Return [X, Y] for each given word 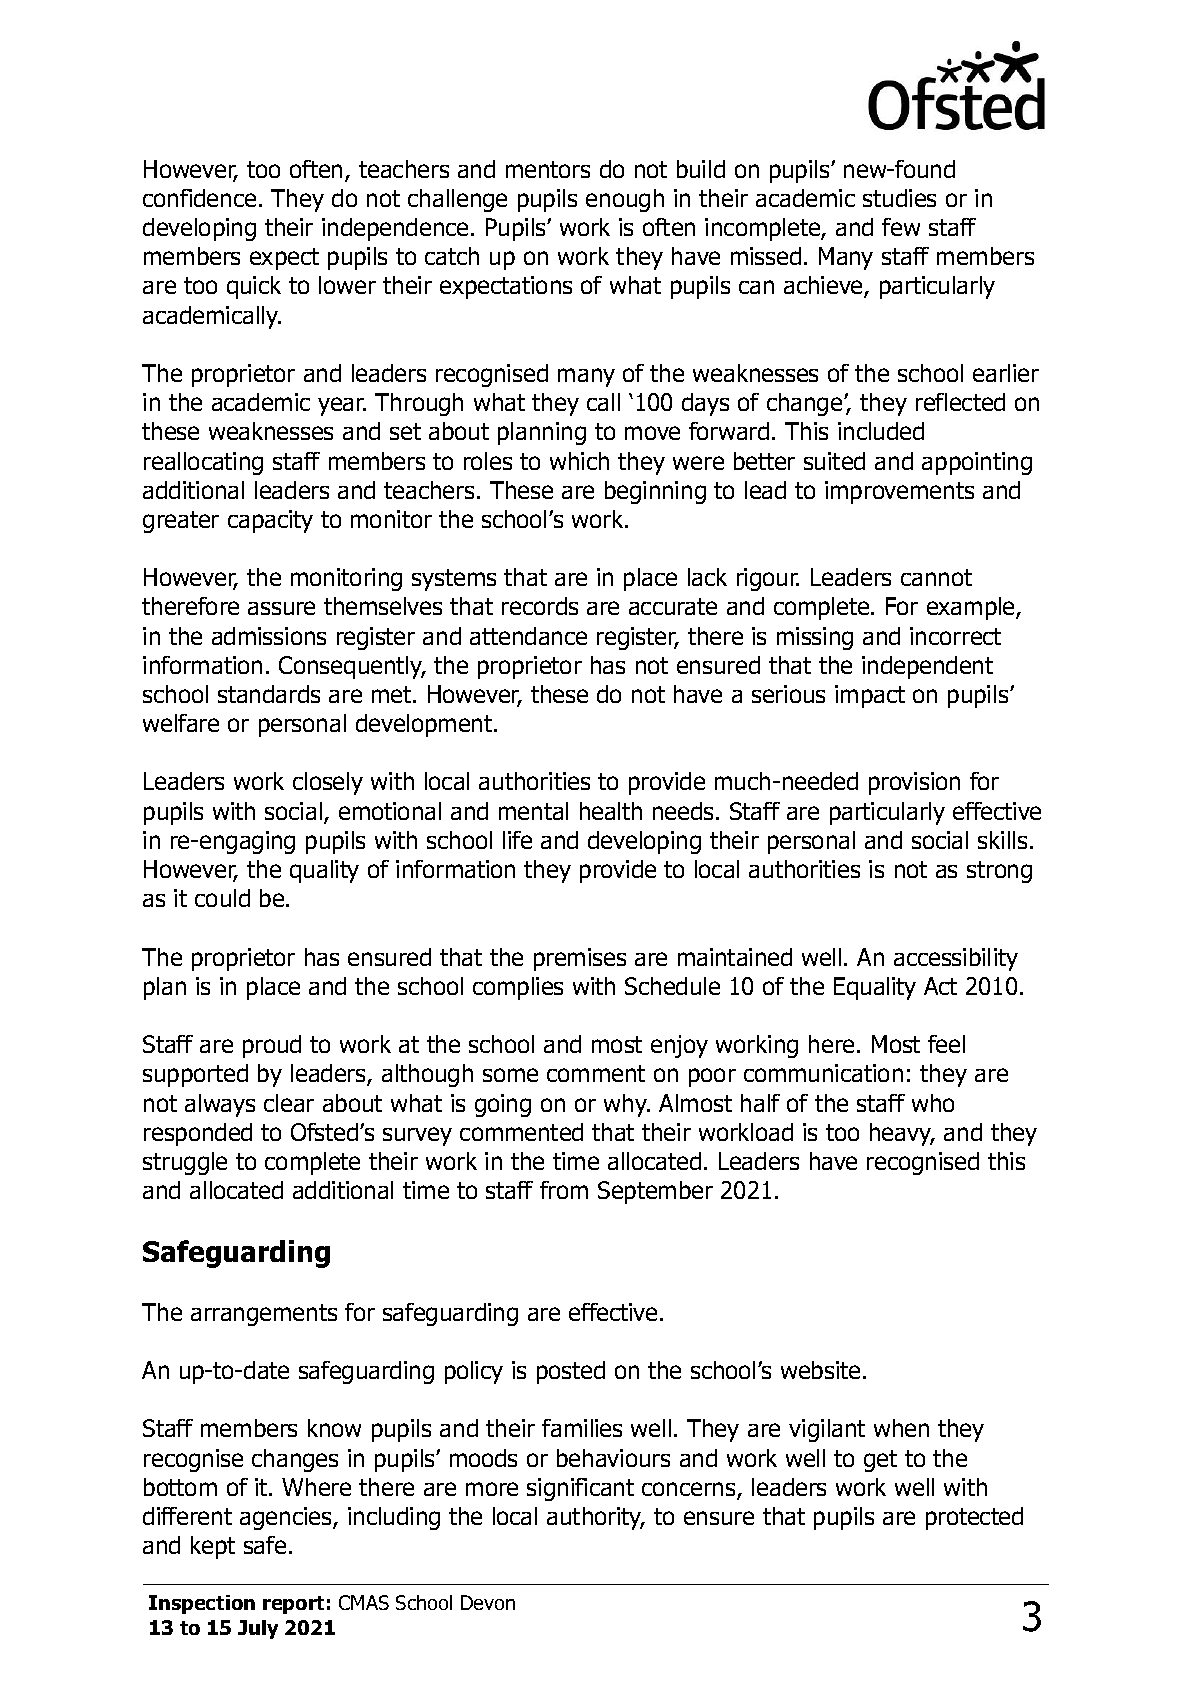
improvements [899, 492]
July [258, 1629]
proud [272, 1046]
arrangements [264, 1315]
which [579, 461]
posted [571, 1372]
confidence [199, 198]
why [627, 1105]
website [820, 1370]
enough [625, 200]
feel [946, 1044]
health [611, 811]
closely [328, 783]
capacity [270, 521]
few [901, 227]
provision [914, 783]
